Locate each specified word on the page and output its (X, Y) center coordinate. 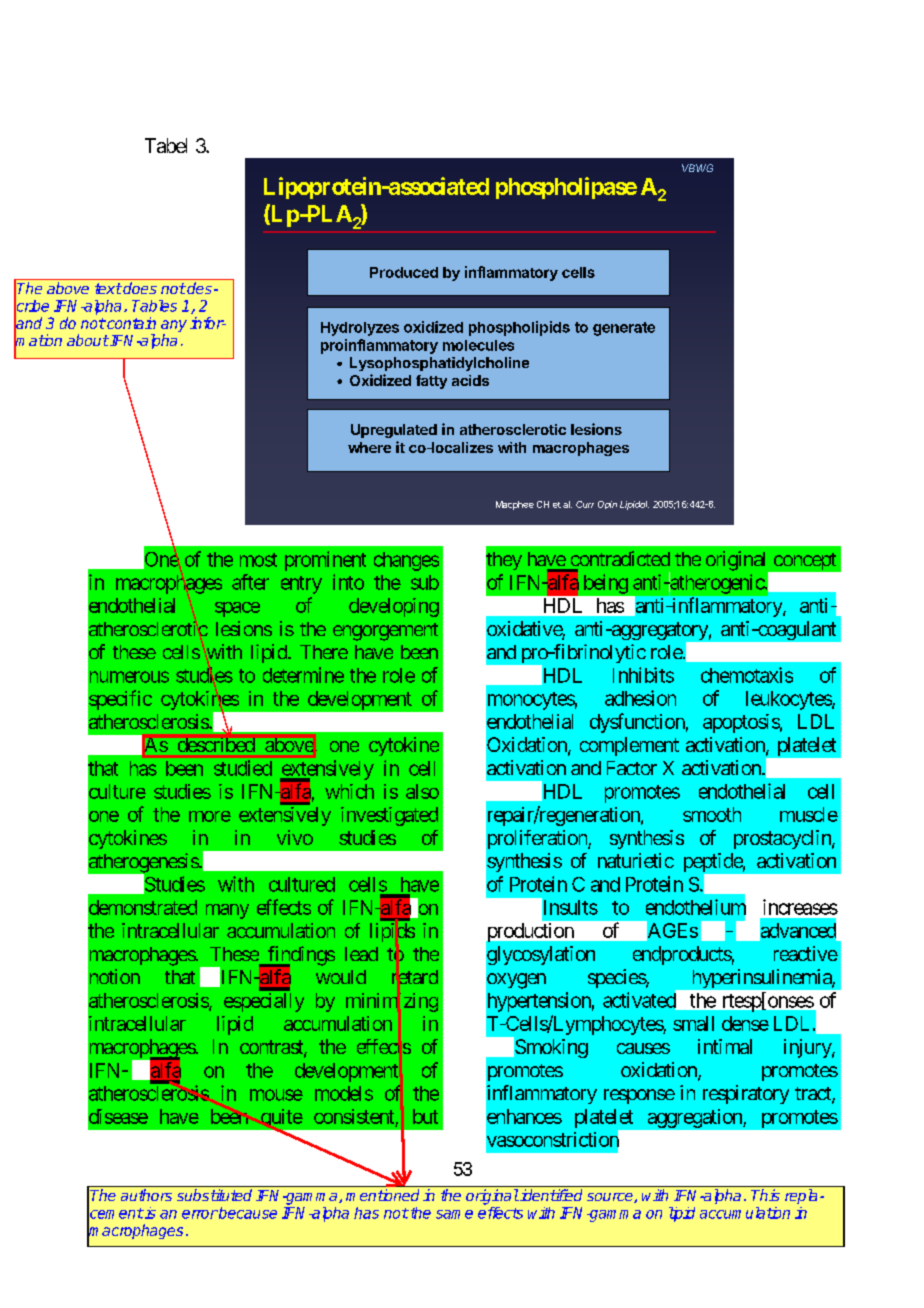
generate (624, 329)
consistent (354, 1116)
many (227, 911)
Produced (404, 272)
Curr (585, 504)
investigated (389, 816)
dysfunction (637, 723)
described (216, 745)
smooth (712, 814)
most (258, 560)
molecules (478, 345)
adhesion (640, 698)
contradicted (620, 558)
